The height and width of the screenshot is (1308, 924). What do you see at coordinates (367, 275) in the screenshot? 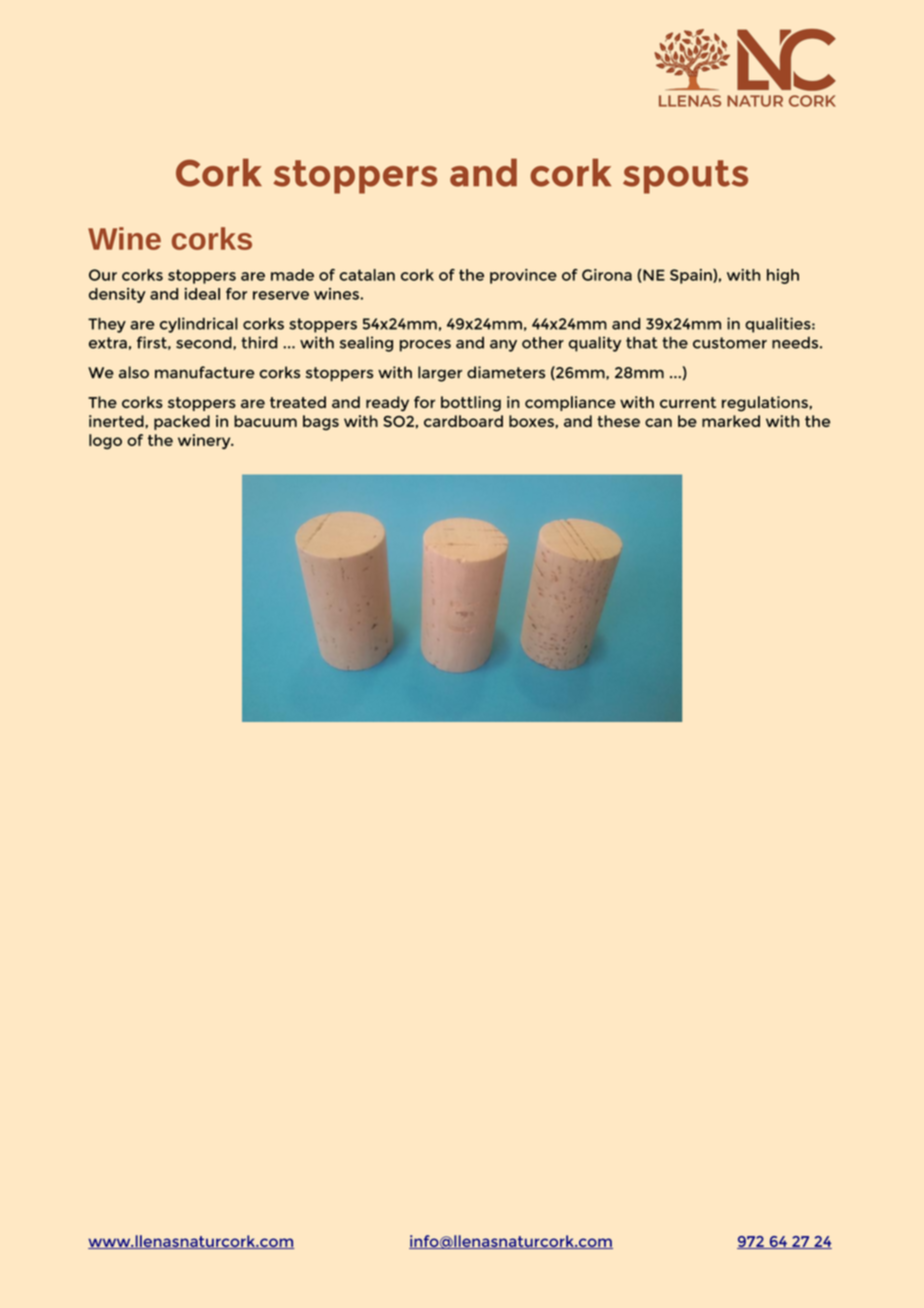
I see `catalan` at bounding box center [367, 275].
